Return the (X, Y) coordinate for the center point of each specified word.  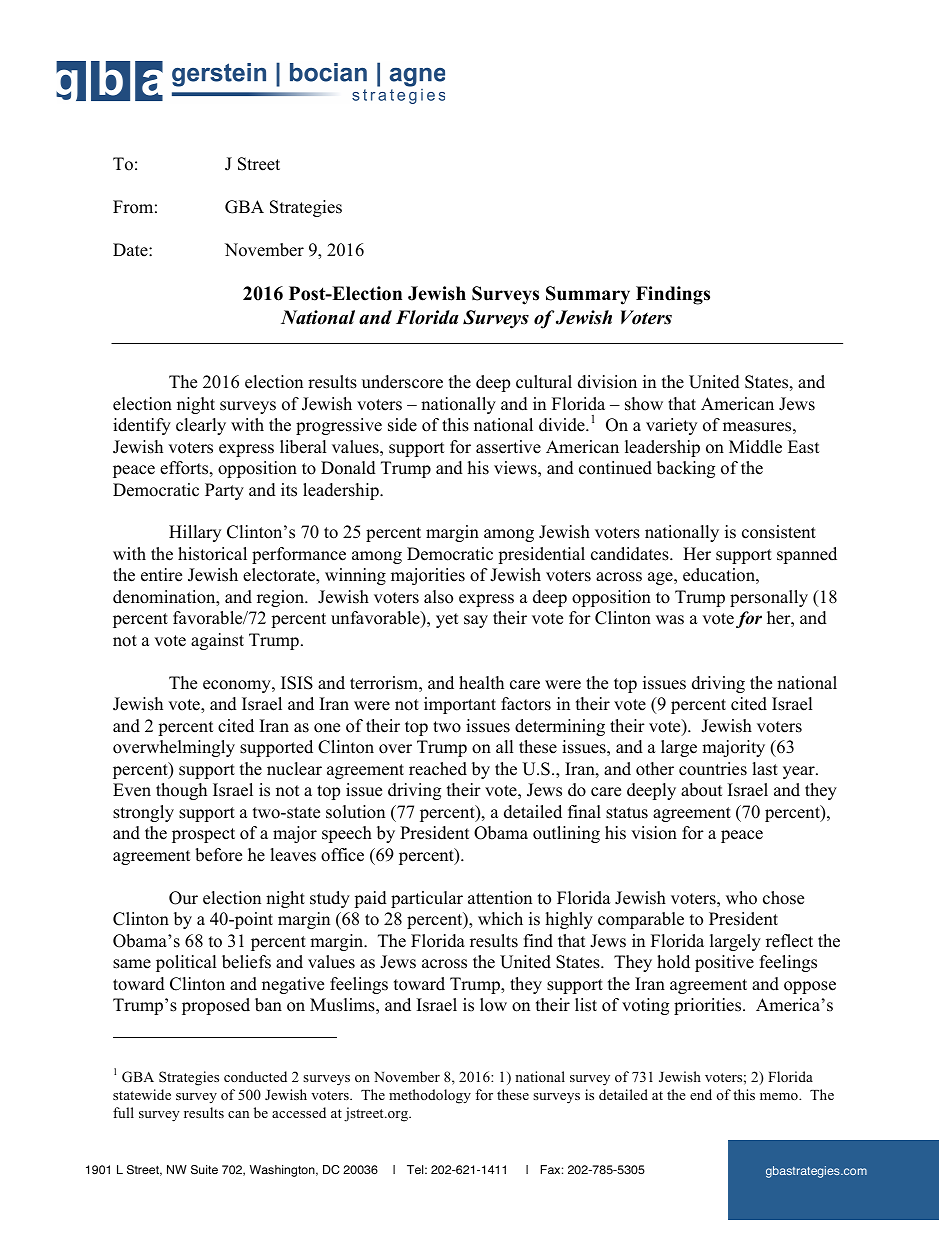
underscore (402, 382)
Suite (204, 1170)
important (460, 705)
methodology (430, 1096)
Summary (588, 295)
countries (713, 769)
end (701, 1094)
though (181, 791)
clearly (201, 426)
